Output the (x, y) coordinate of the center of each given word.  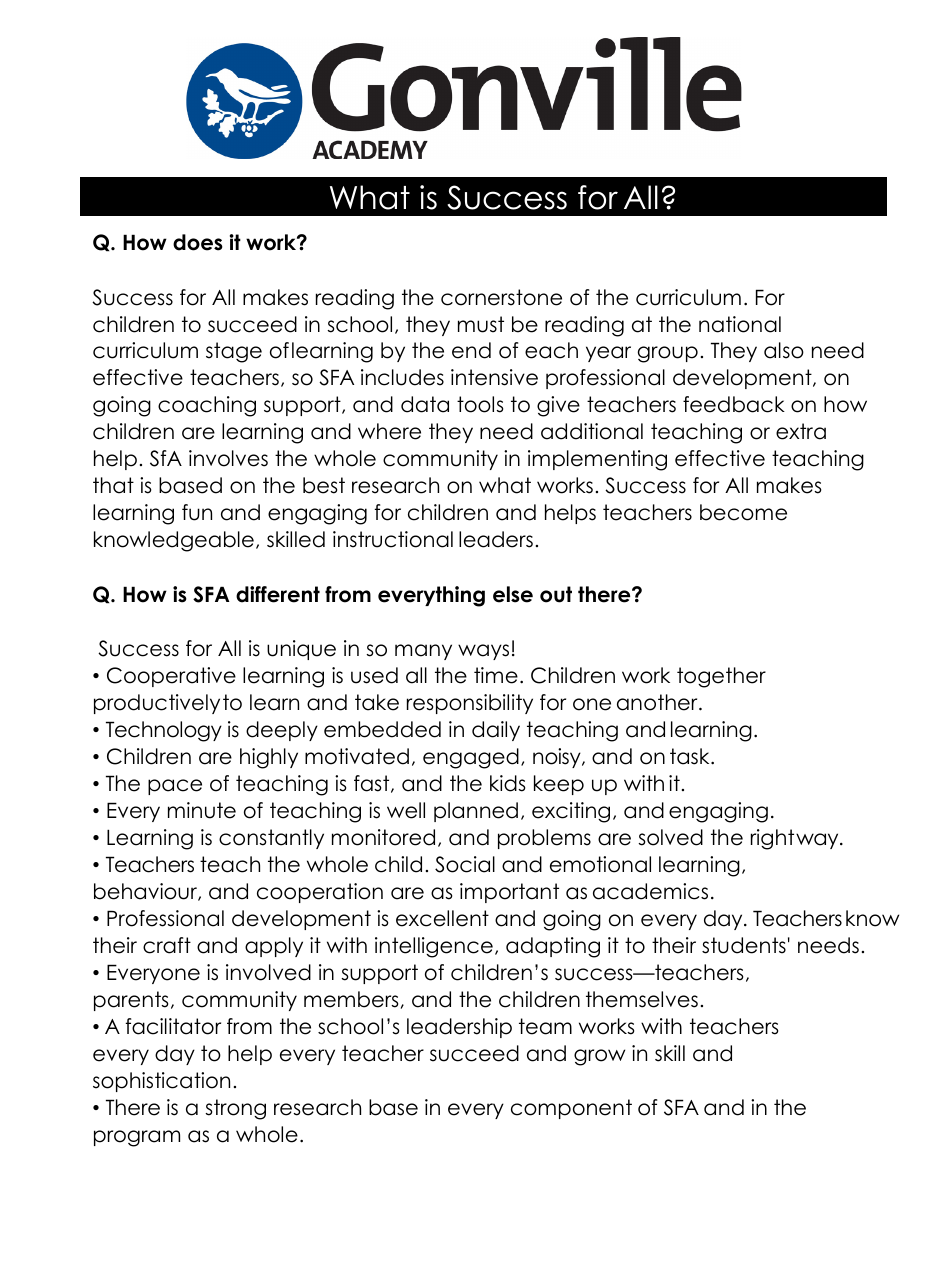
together (721, 677)
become (743, 512)
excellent (442, 918)
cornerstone (501, 297)
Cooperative (171, 677)
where (389, 431)
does (198, 242)
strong (235, 1109)
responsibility (470, 704)
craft (167, 945)
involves (228, 458)
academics (650, 891)
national (740, 324)
